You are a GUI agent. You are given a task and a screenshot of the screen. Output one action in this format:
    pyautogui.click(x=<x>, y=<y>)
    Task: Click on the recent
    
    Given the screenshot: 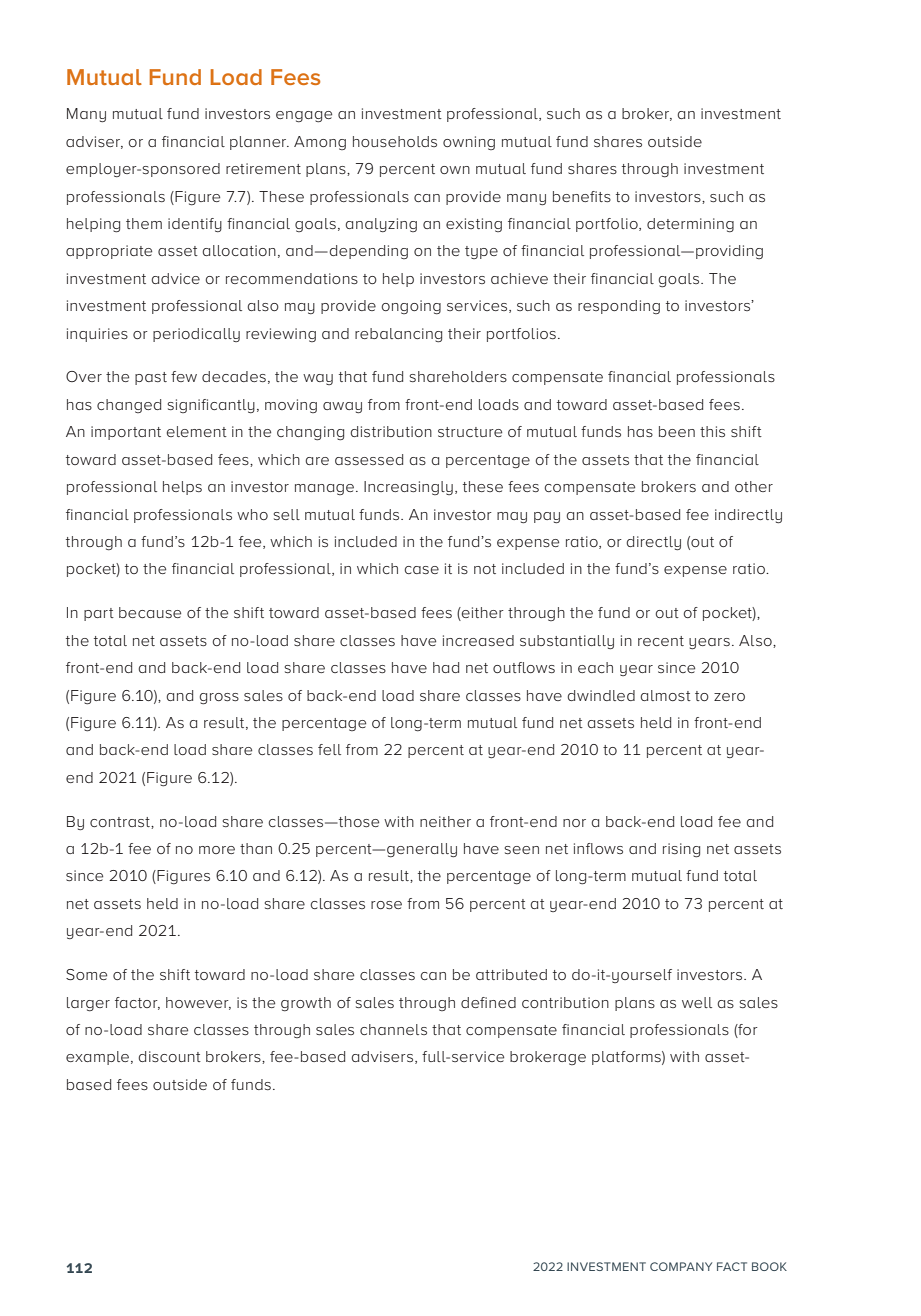 What is the action you would take?
    pyautogui.click(x=661, y=641)
